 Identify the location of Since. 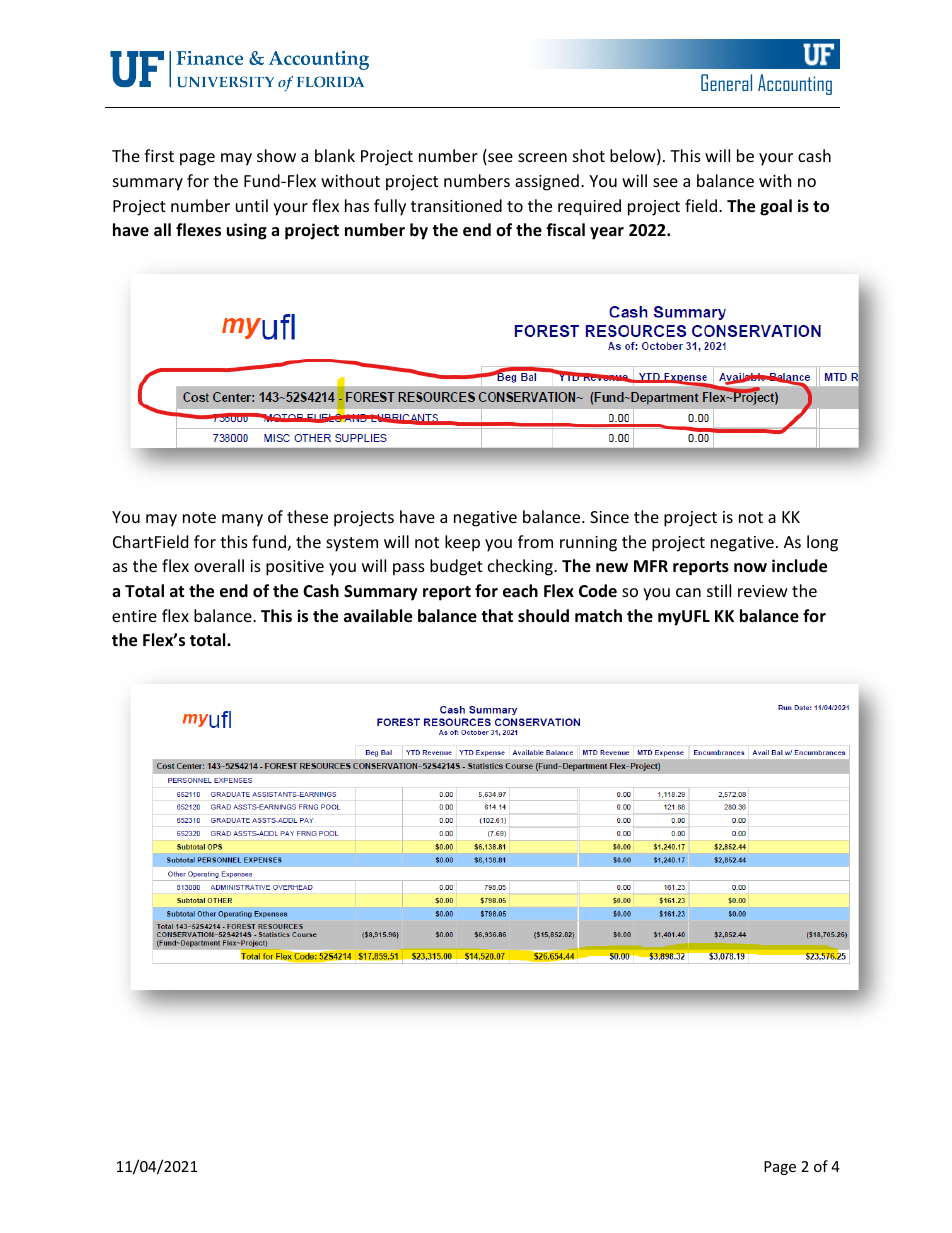
(609, 517).
